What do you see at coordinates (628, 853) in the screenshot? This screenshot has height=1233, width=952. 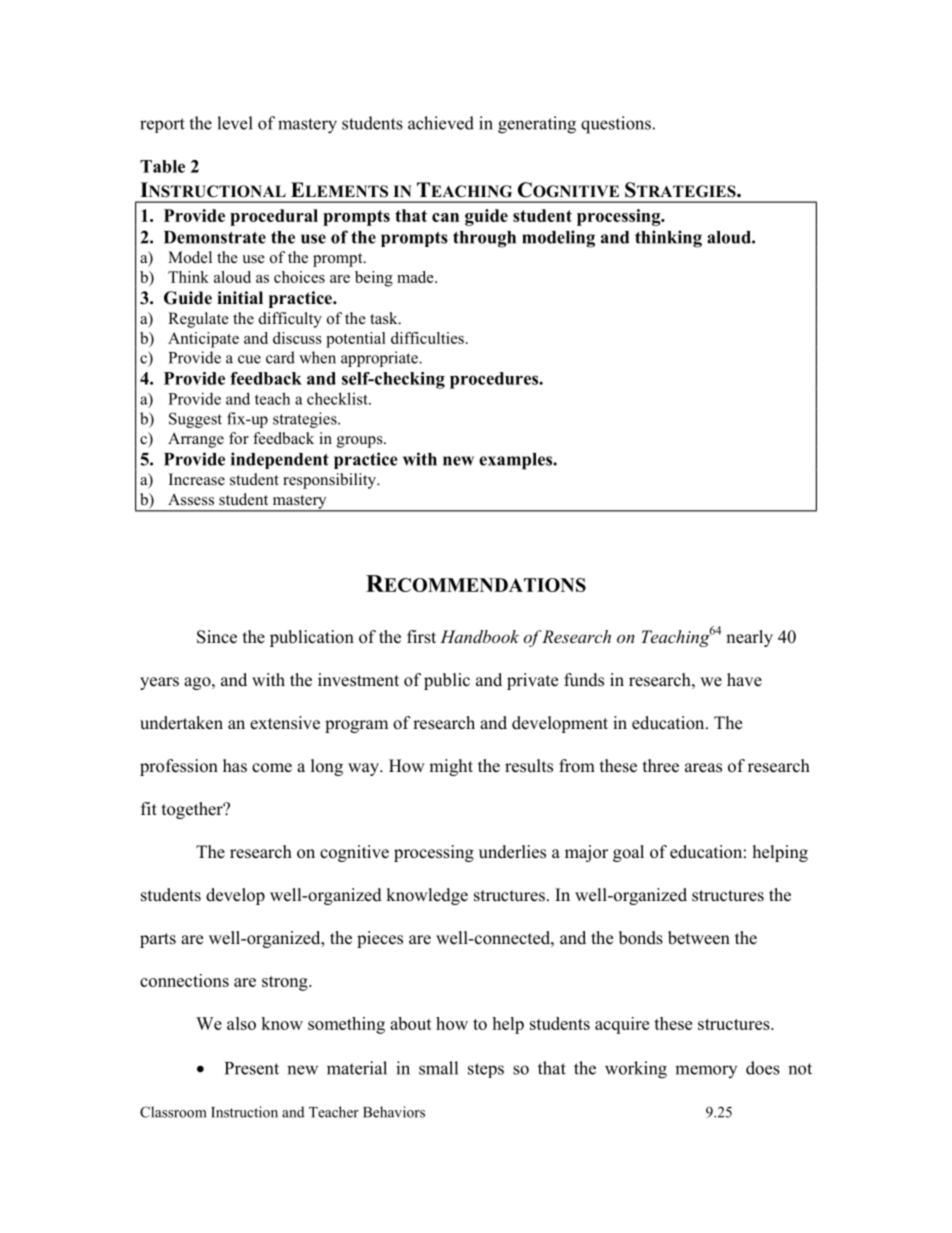 I see `goal` at bounding box center [628, 853].
